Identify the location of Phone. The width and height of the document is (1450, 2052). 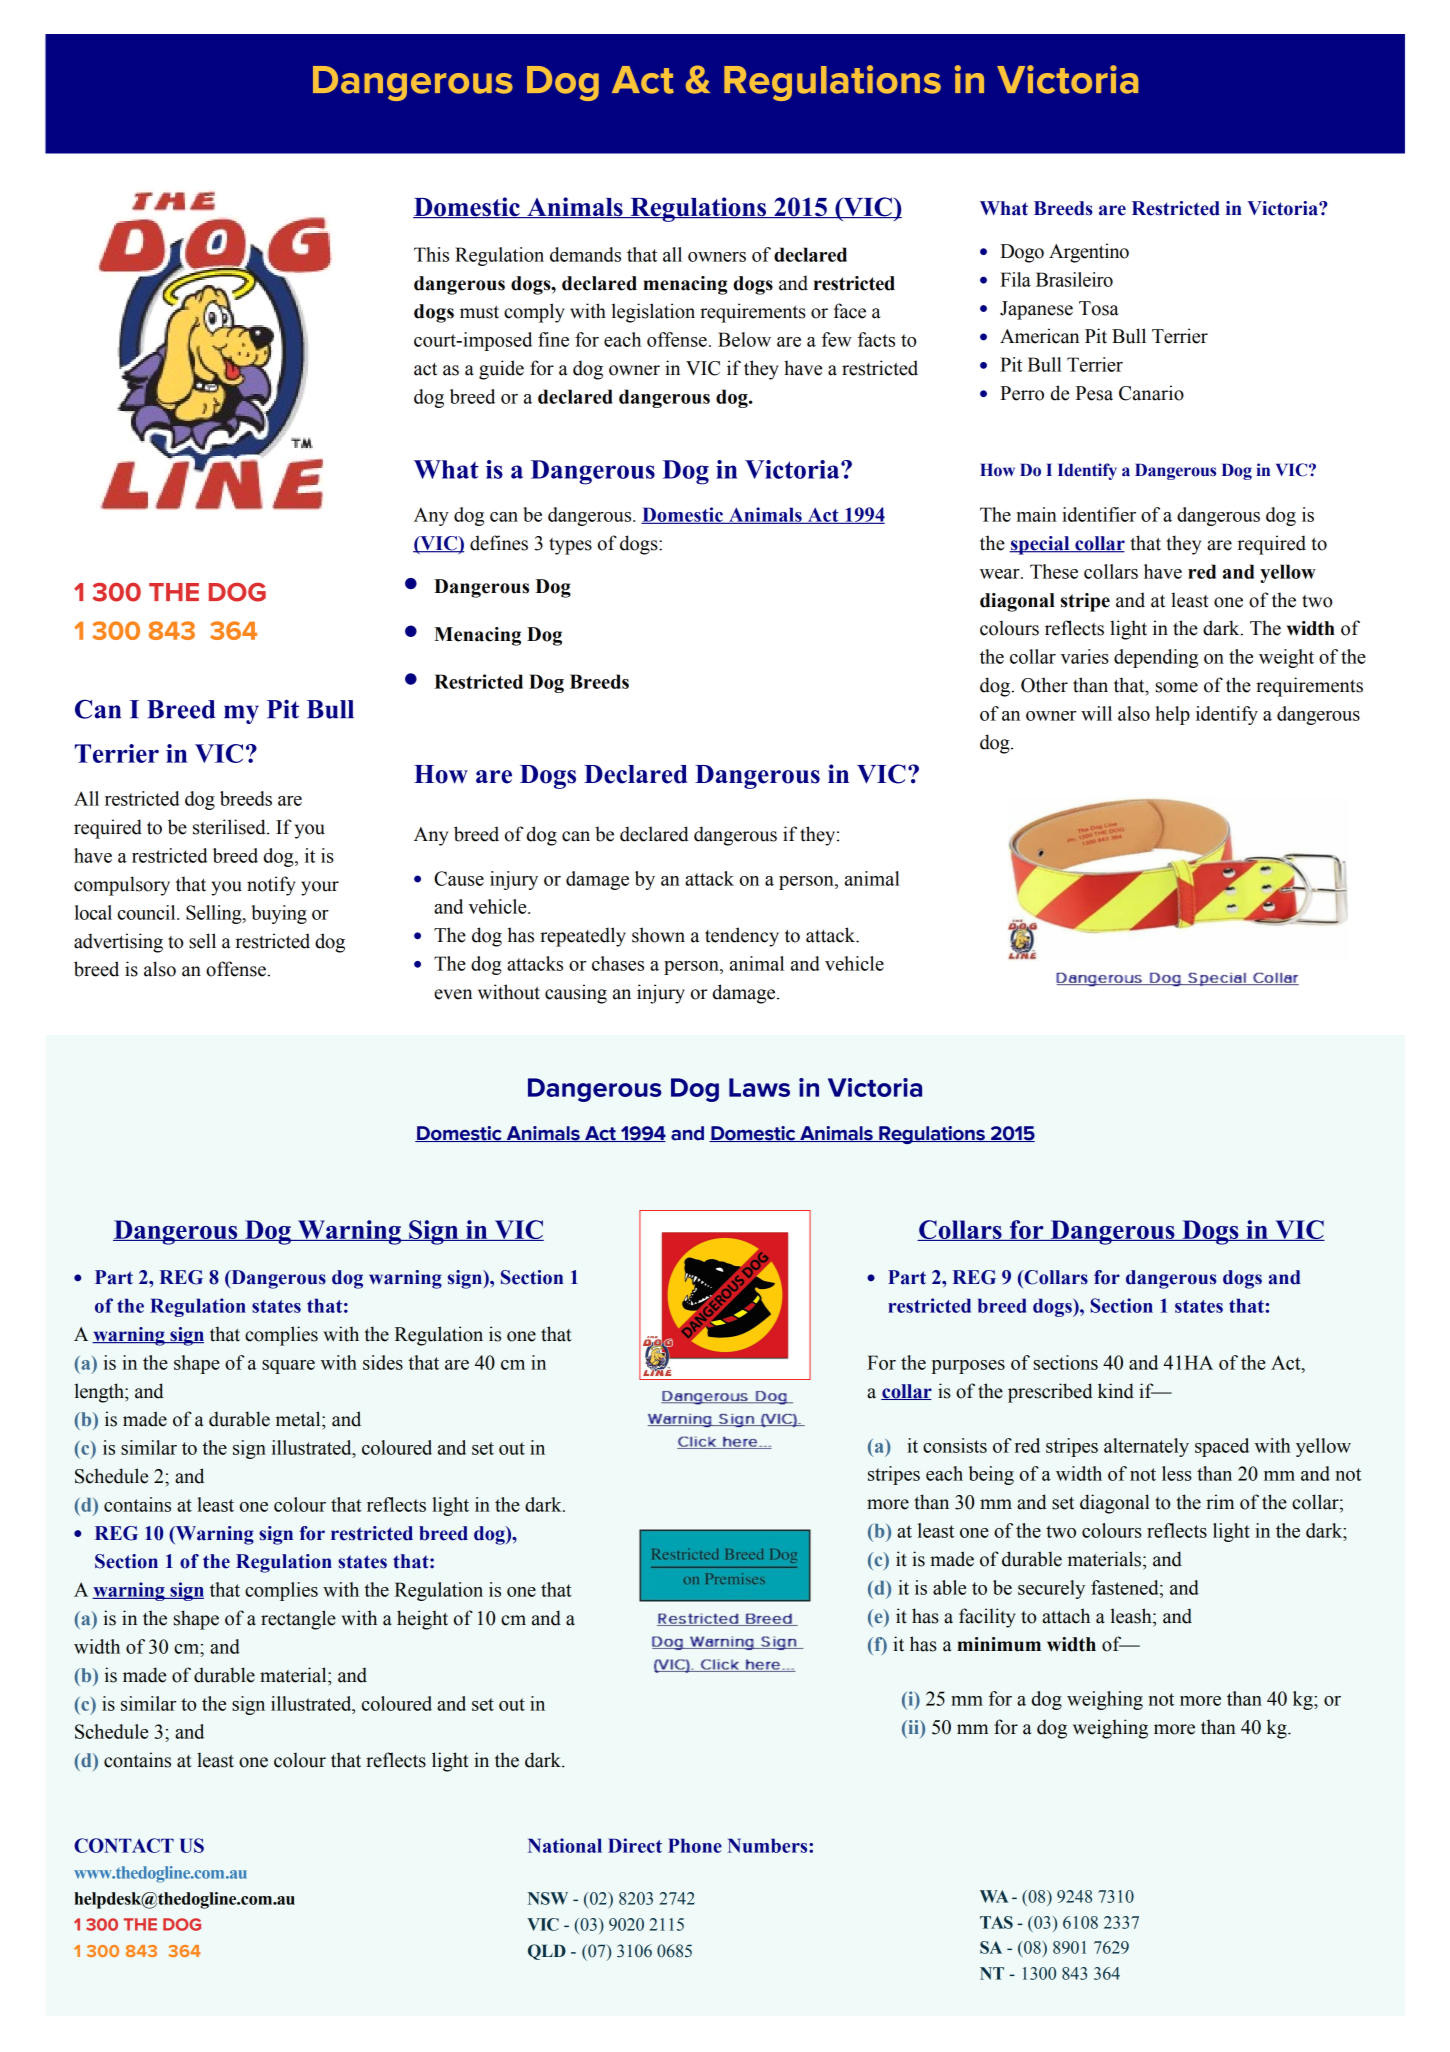
(695, 1845).
